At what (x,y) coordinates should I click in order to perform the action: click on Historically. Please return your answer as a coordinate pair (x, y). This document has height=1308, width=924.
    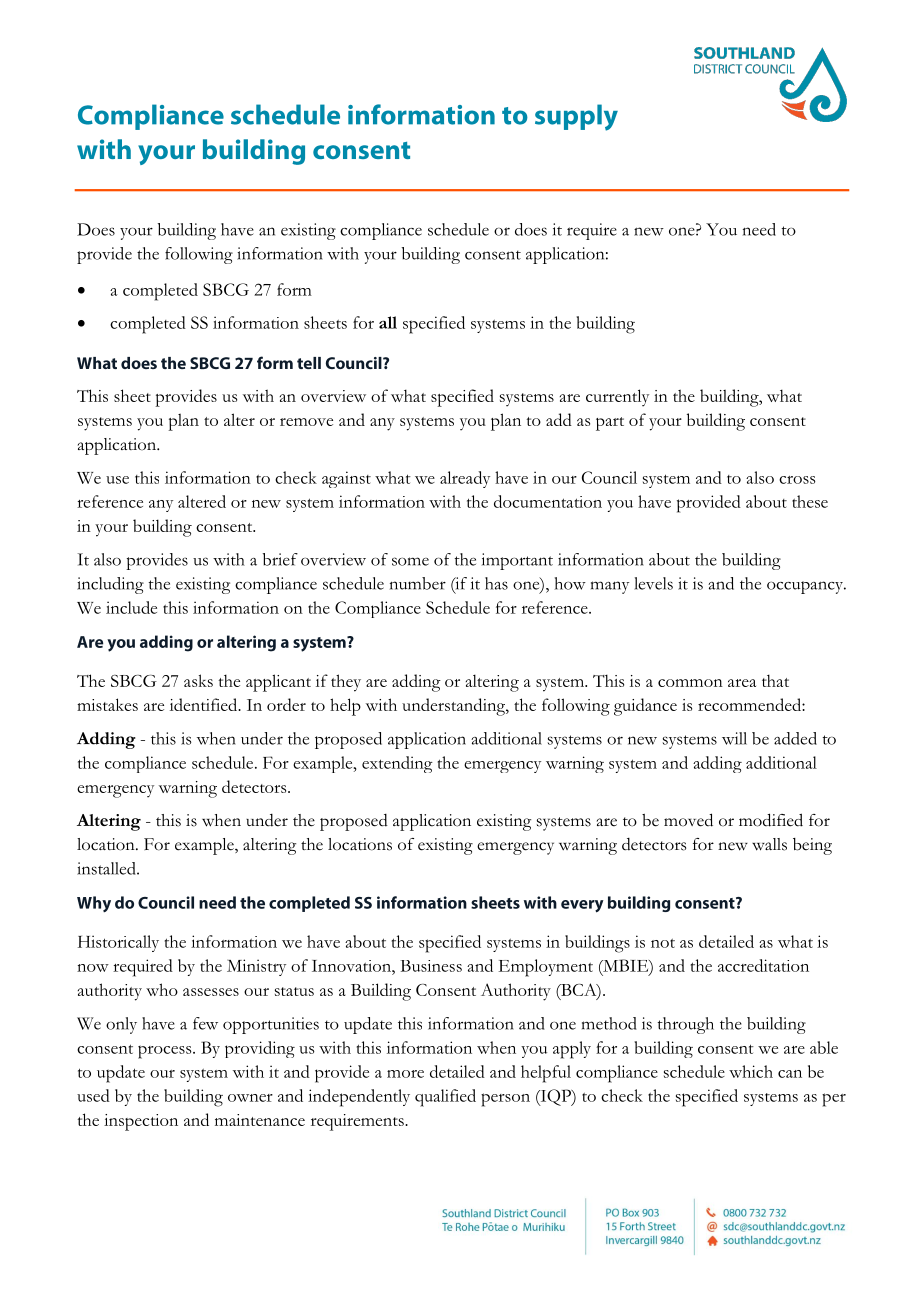
    Looking at the image, I should click on (118, 943).
